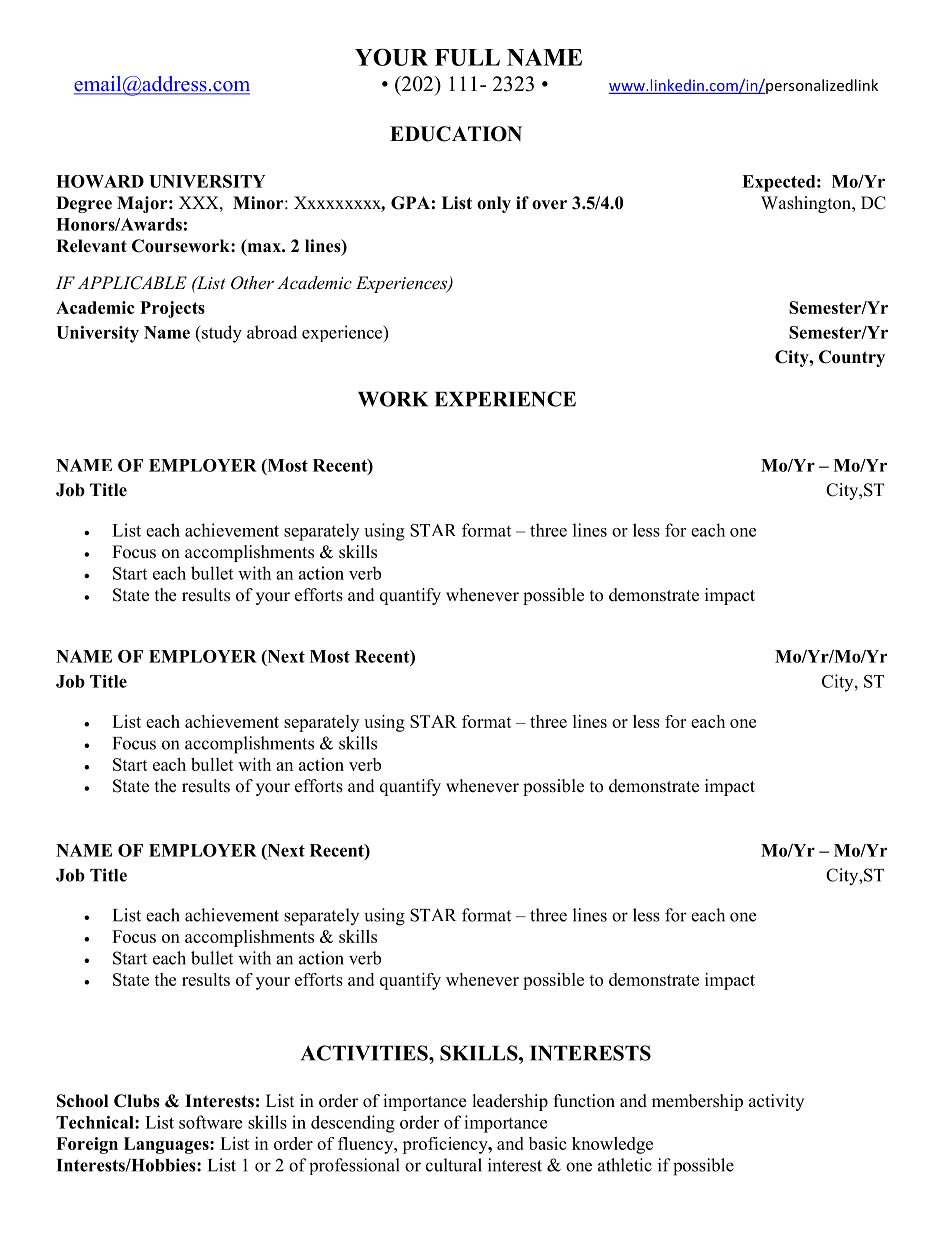 The width and height of the screenshot is (952, 1233). Describe the element at coordinates (167, 1145) in the screenshot. I see `Languages` at that location.
